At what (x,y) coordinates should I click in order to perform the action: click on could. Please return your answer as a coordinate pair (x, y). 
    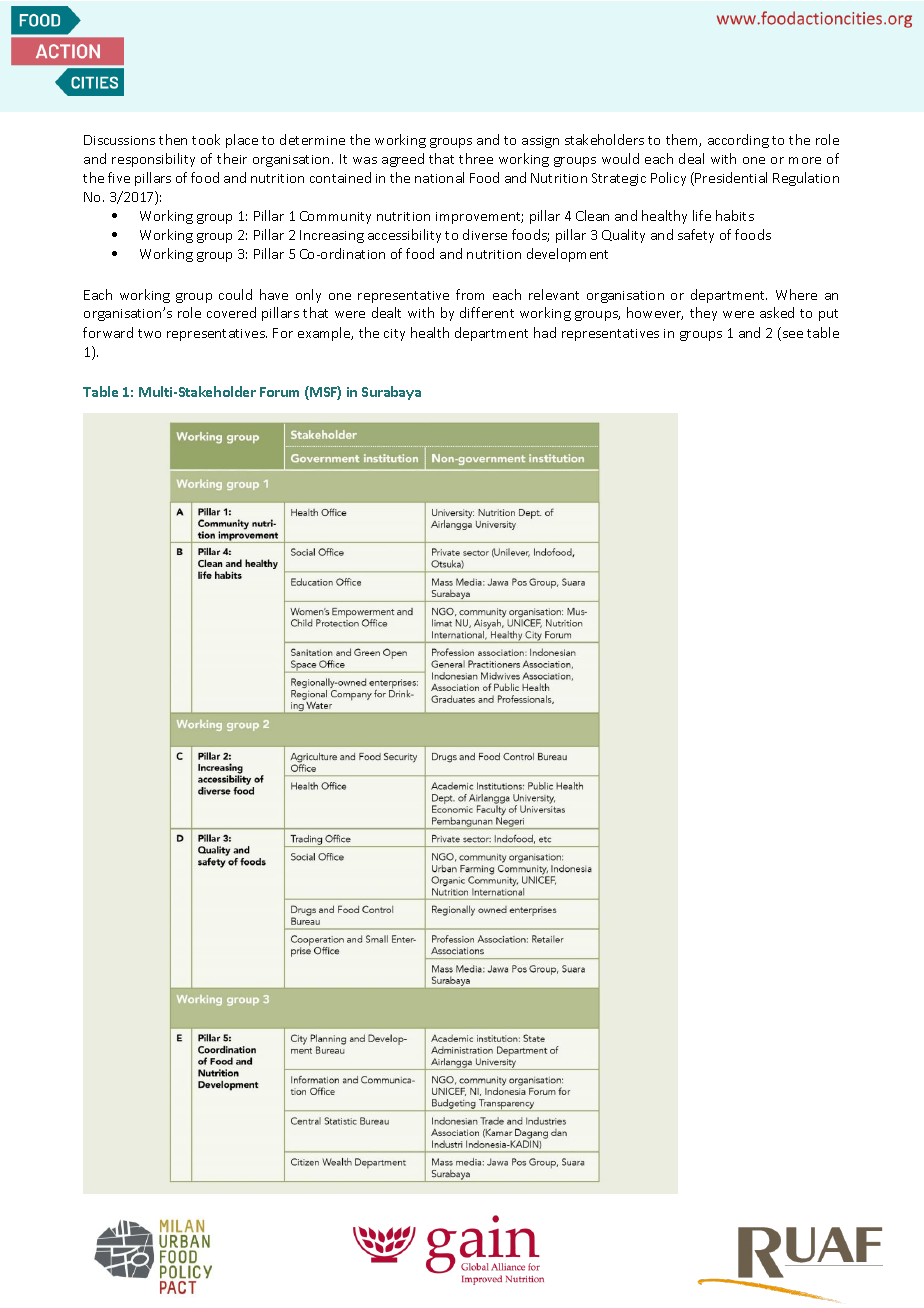
    Looking at the image, I should click on (235, 294).
